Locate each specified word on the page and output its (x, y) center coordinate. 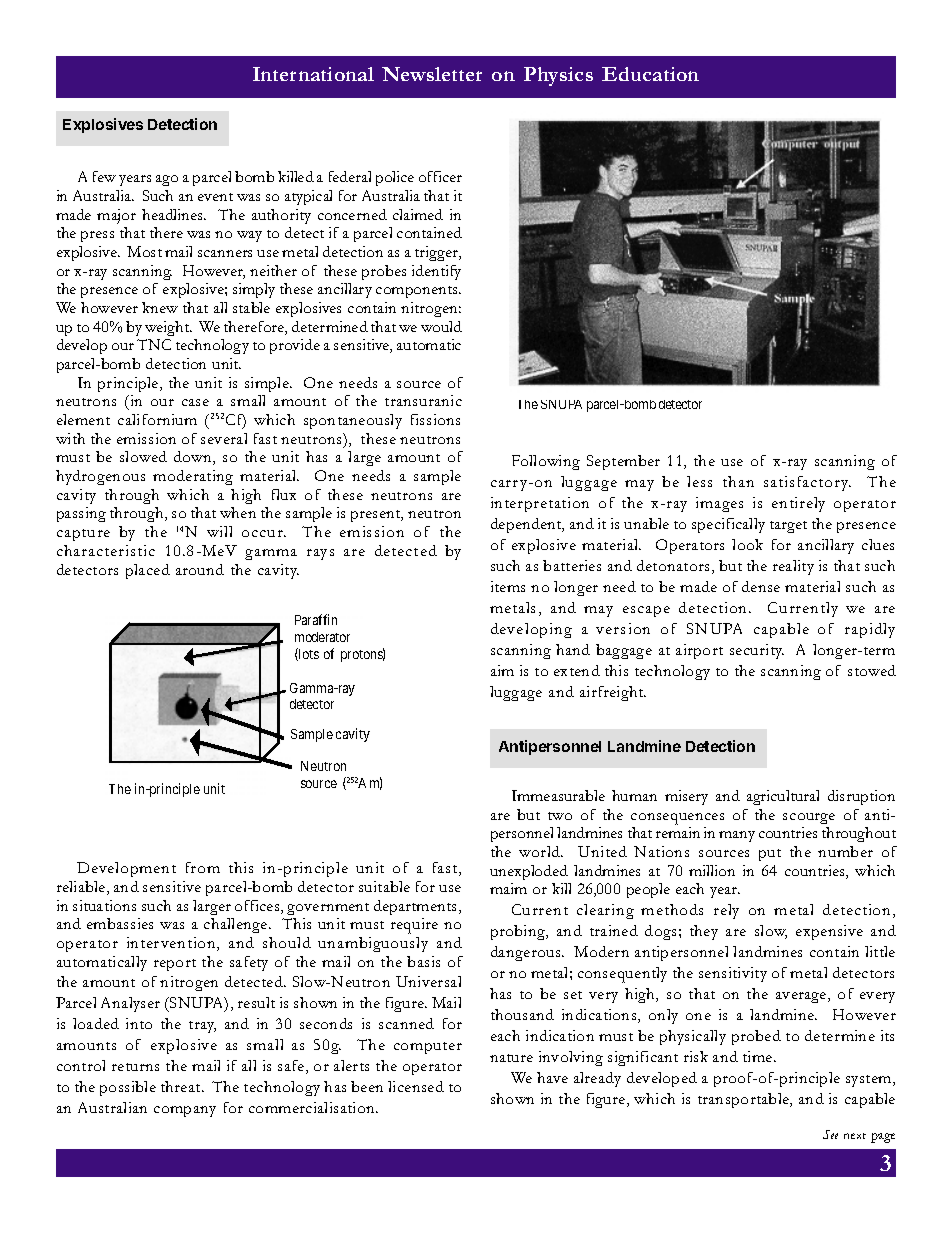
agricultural (783, 797)
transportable (745, 1100)
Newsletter (432, 74)
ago (167, 180)
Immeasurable (558, 795)
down (194, 458)
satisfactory (807, 483)
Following (546, 462)
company (185, 1111)
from (203, 867)
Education (650, 74)
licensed (416, 1086)
